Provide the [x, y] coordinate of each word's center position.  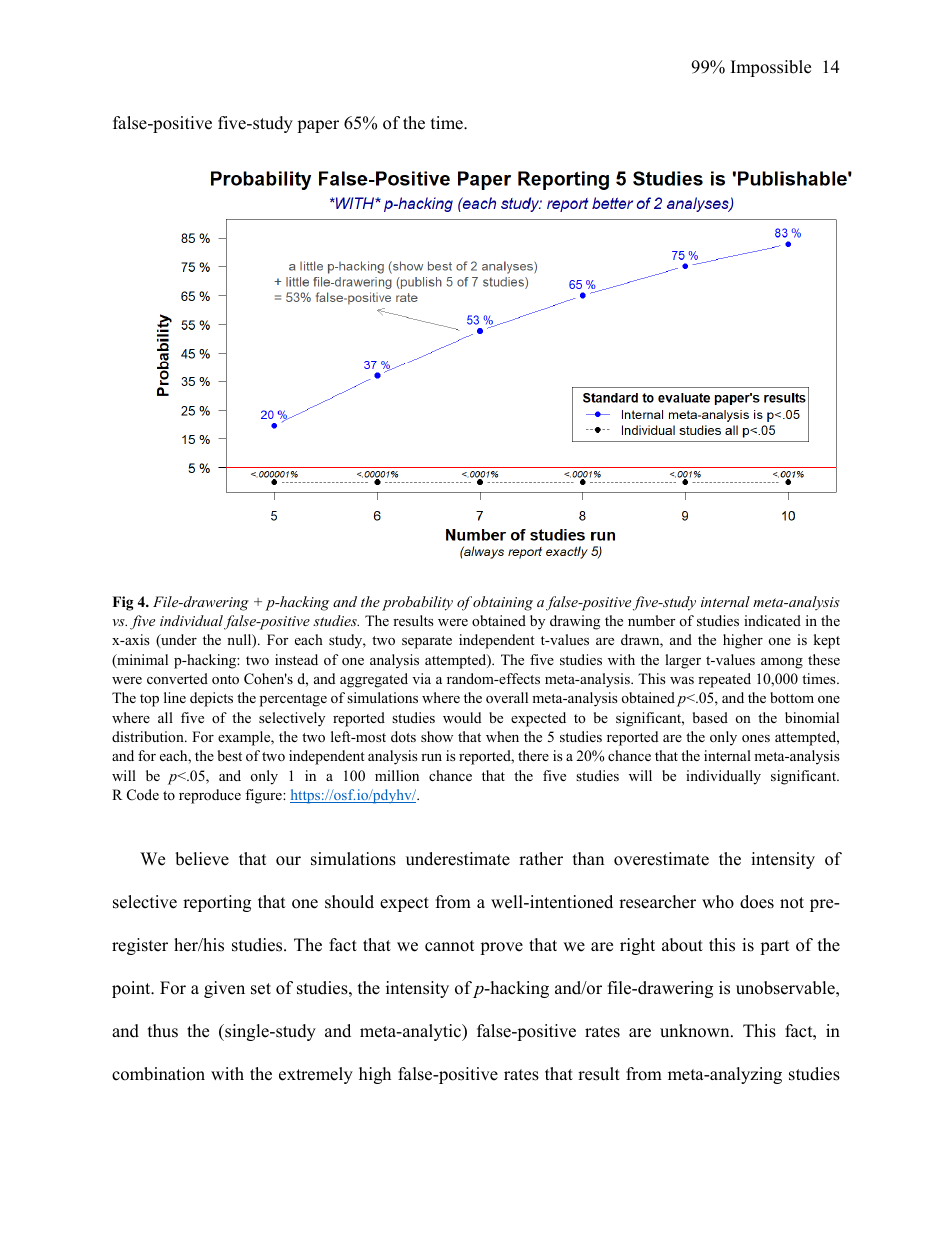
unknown [696, 1031]
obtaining [503, 603]
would [462, 717]
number [651, 620]
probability [417, 603]
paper [318, 126]
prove [501, 948]
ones [756, 738]
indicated [772, 620]
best [230, 755]
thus [163, 1031]
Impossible [771, 68]
